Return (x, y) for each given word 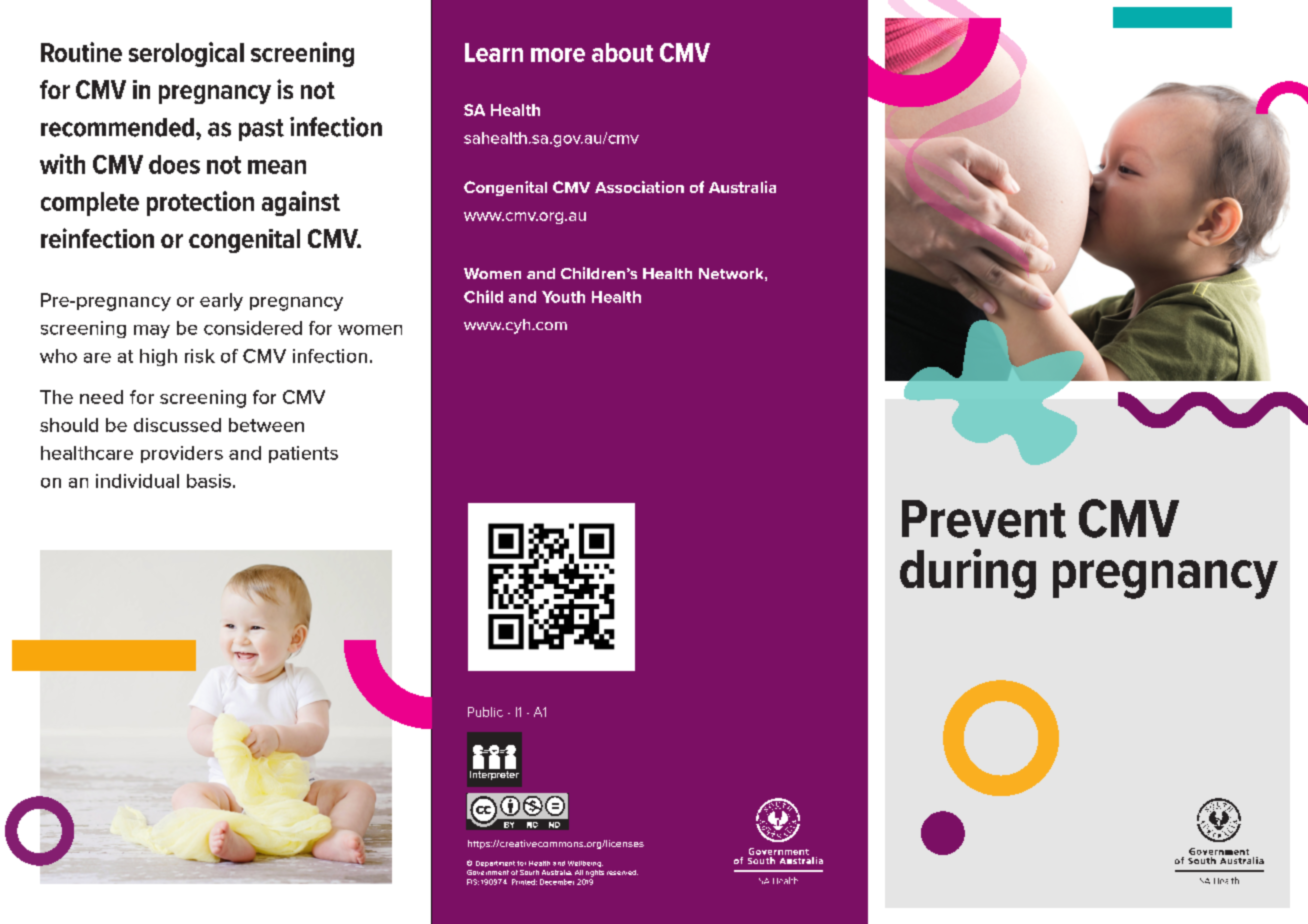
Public (485, 712)
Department (495, 864)
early (221, 302)
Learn (494, 52)
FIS (473, 882)
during (968, 574)
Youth (563, 297)
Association (639, 187)
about (622, 52)
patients (303, 454)
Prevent (984, 519)
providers (182, 454)
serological (186, 54)
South (529, 872)
